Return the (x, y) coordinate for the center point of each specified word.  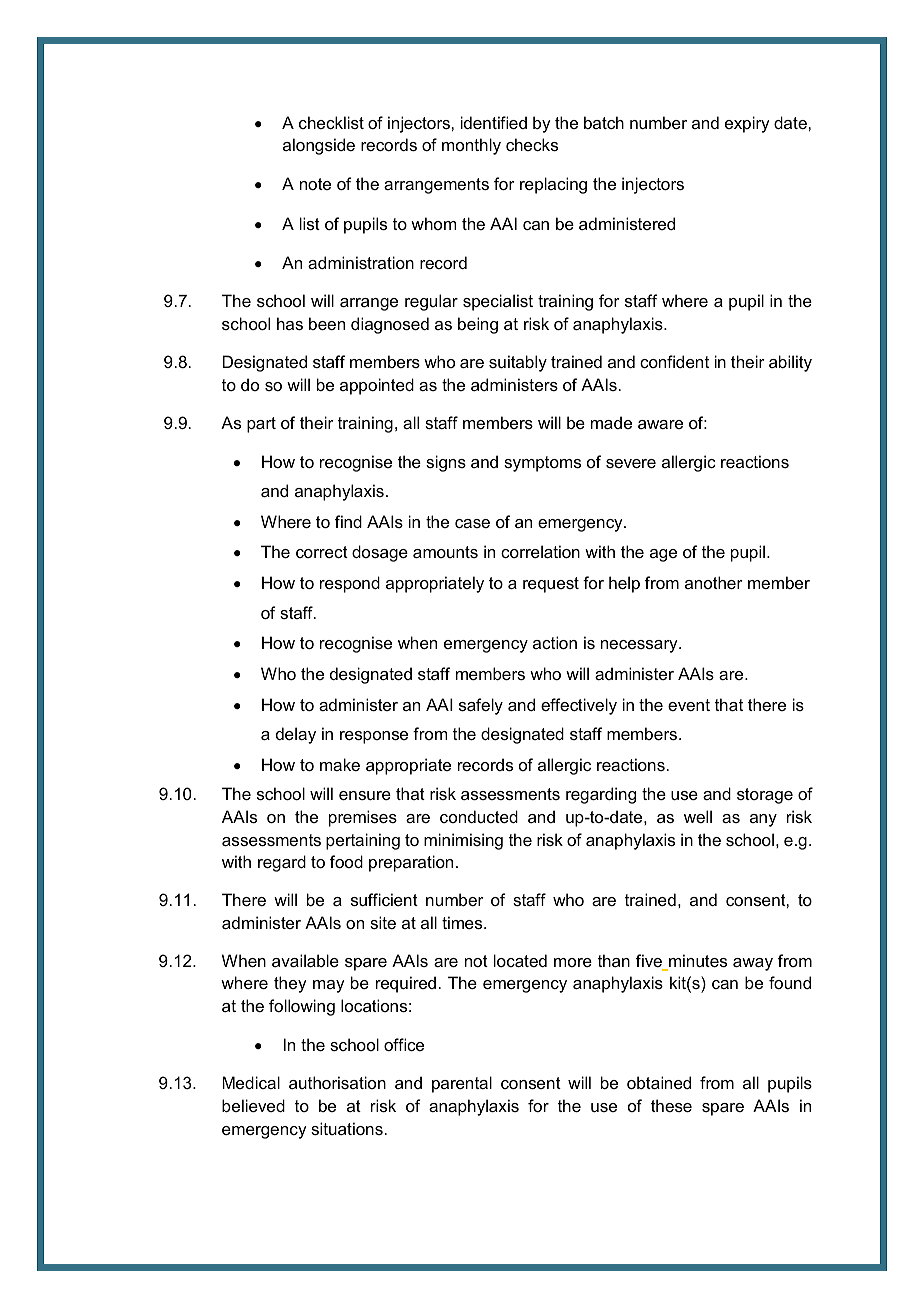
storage (765, 796)
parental (462, 1084)
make (340, 764)
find (348, 521)
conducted (479, 816)
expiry (747, 124)
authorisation (337, 1082)
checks (532, 144)
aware (660, 424)
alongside (319, 146)
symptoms (542, 464)
